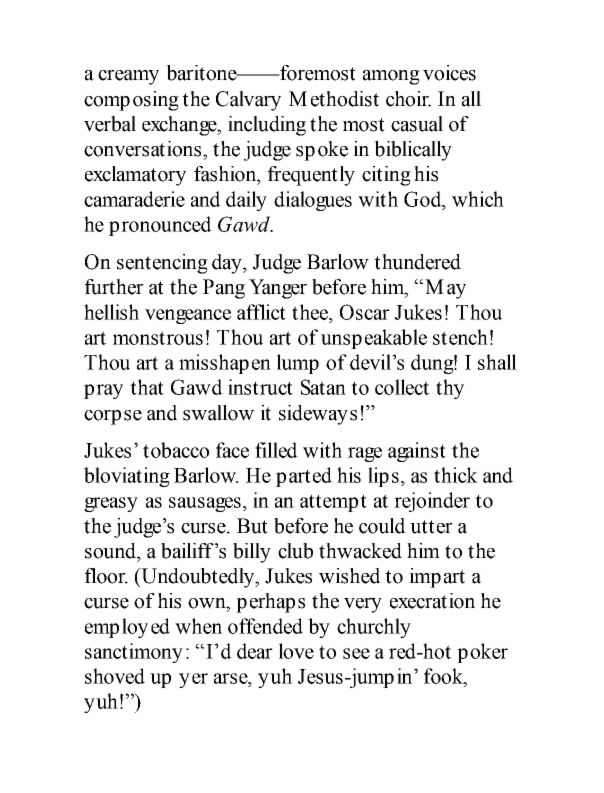  What do you see at coordinates (111, 504) in the screenshot?
I see `greasy` at bounding box center [111, 504].
